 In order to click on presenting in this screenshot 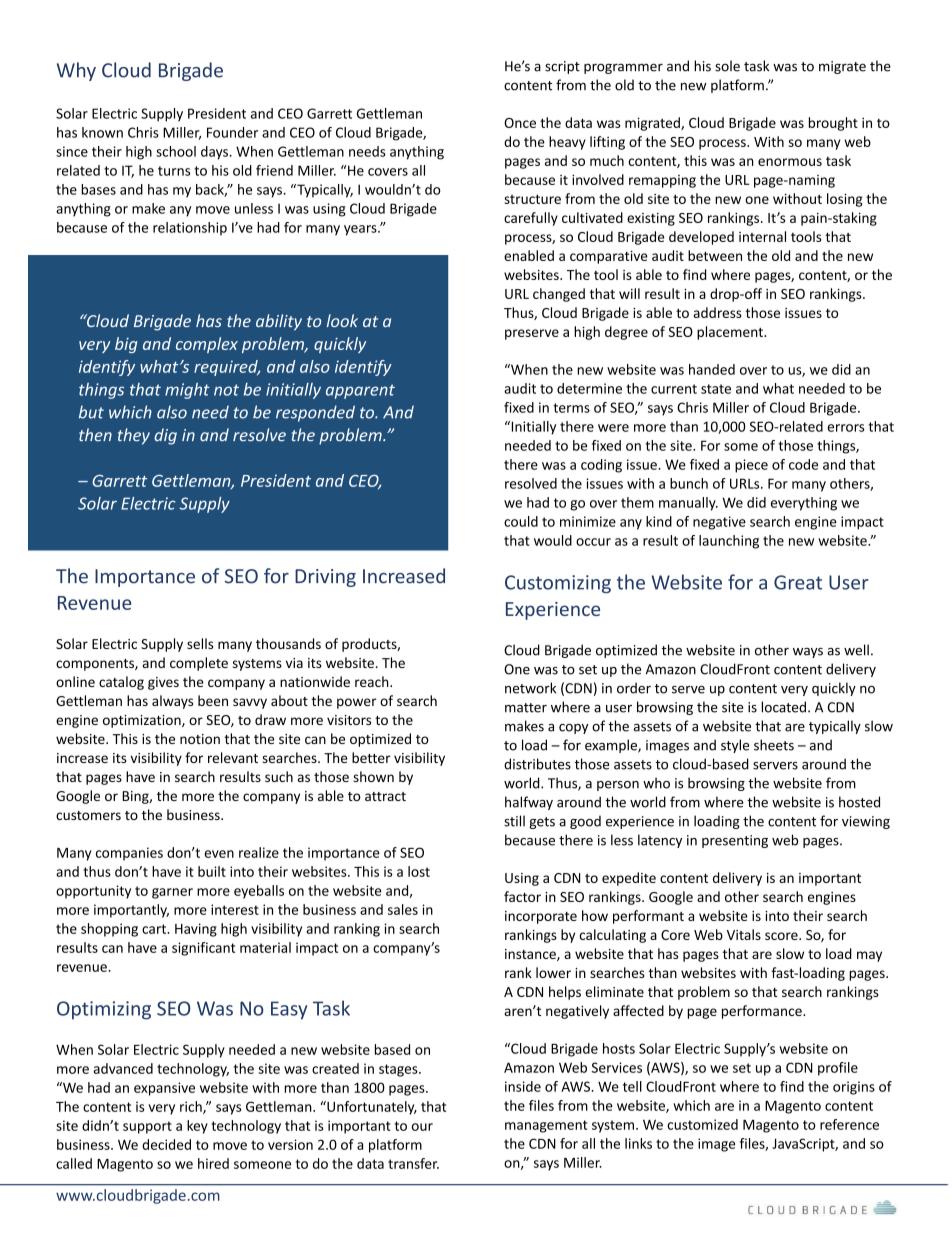, I will do `click(735, 841)`.
